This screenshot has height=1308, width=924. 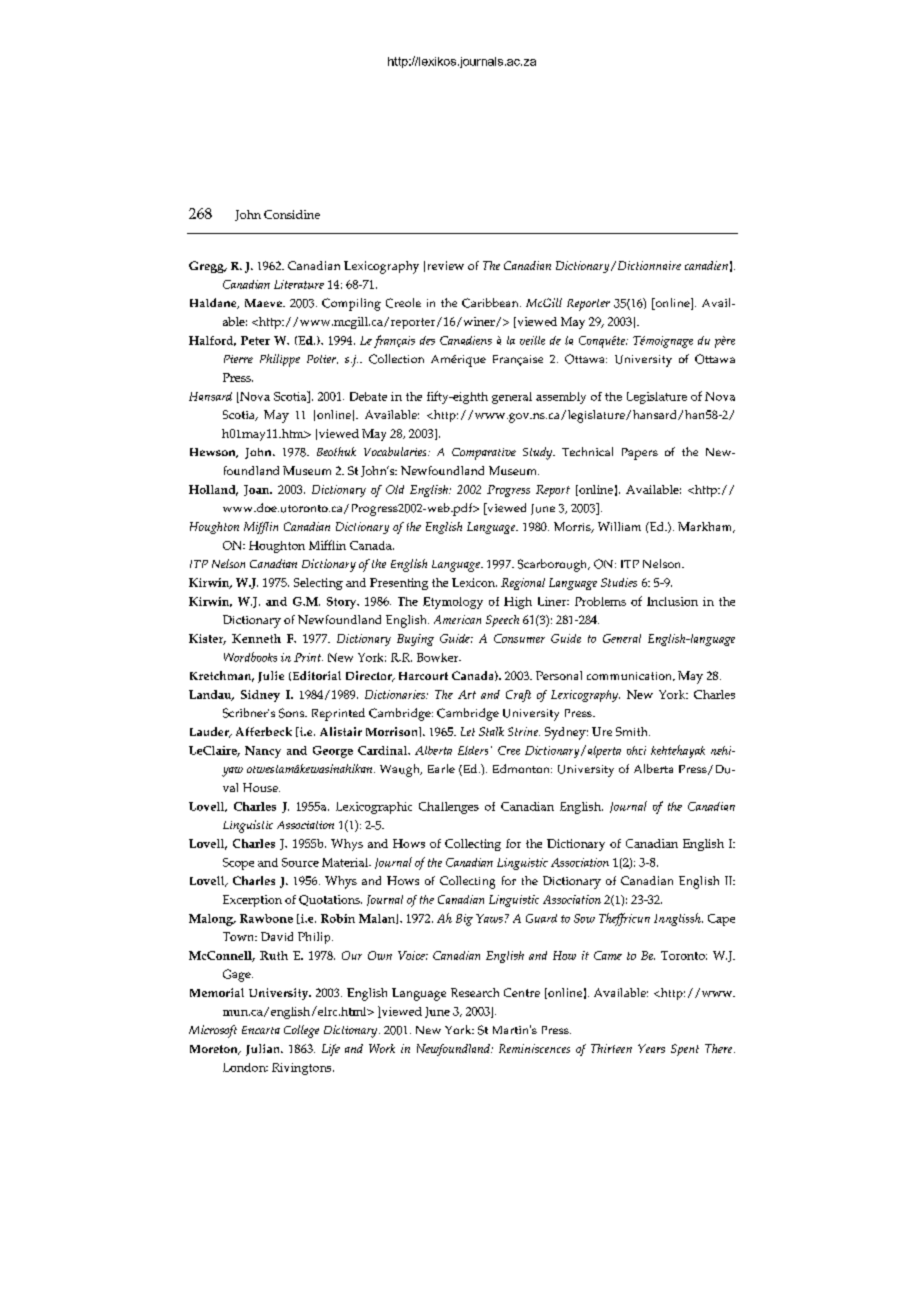 What do you see at coordinates (475, 992) in the screenshot?
I see `Research` at bounding box center [475, 992].
